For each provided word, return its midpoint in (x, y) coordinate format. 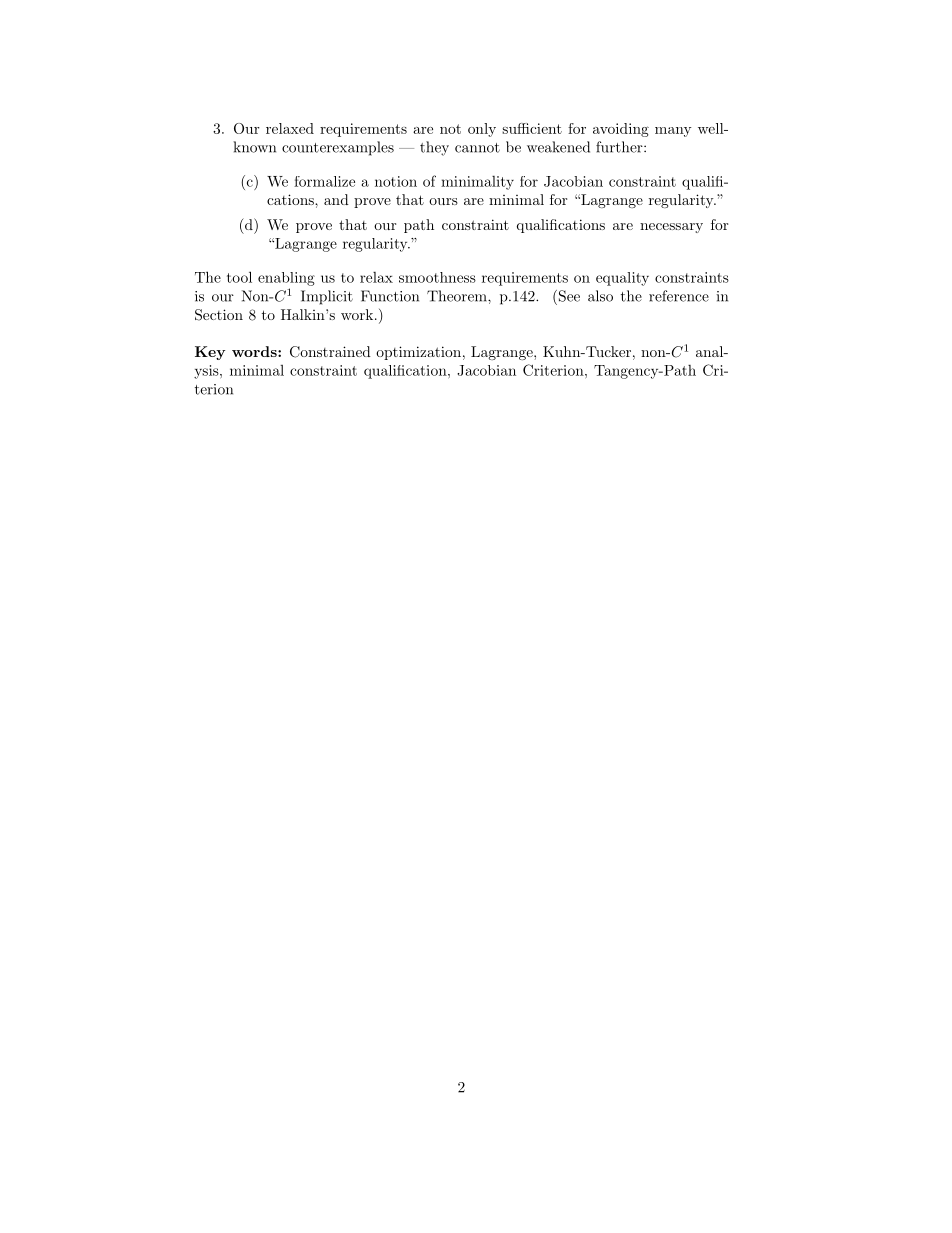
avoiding (621, 130)
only (482, 130)
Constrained (330, 352)
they (434, 148)
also (600, 296)
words (255, 351)
